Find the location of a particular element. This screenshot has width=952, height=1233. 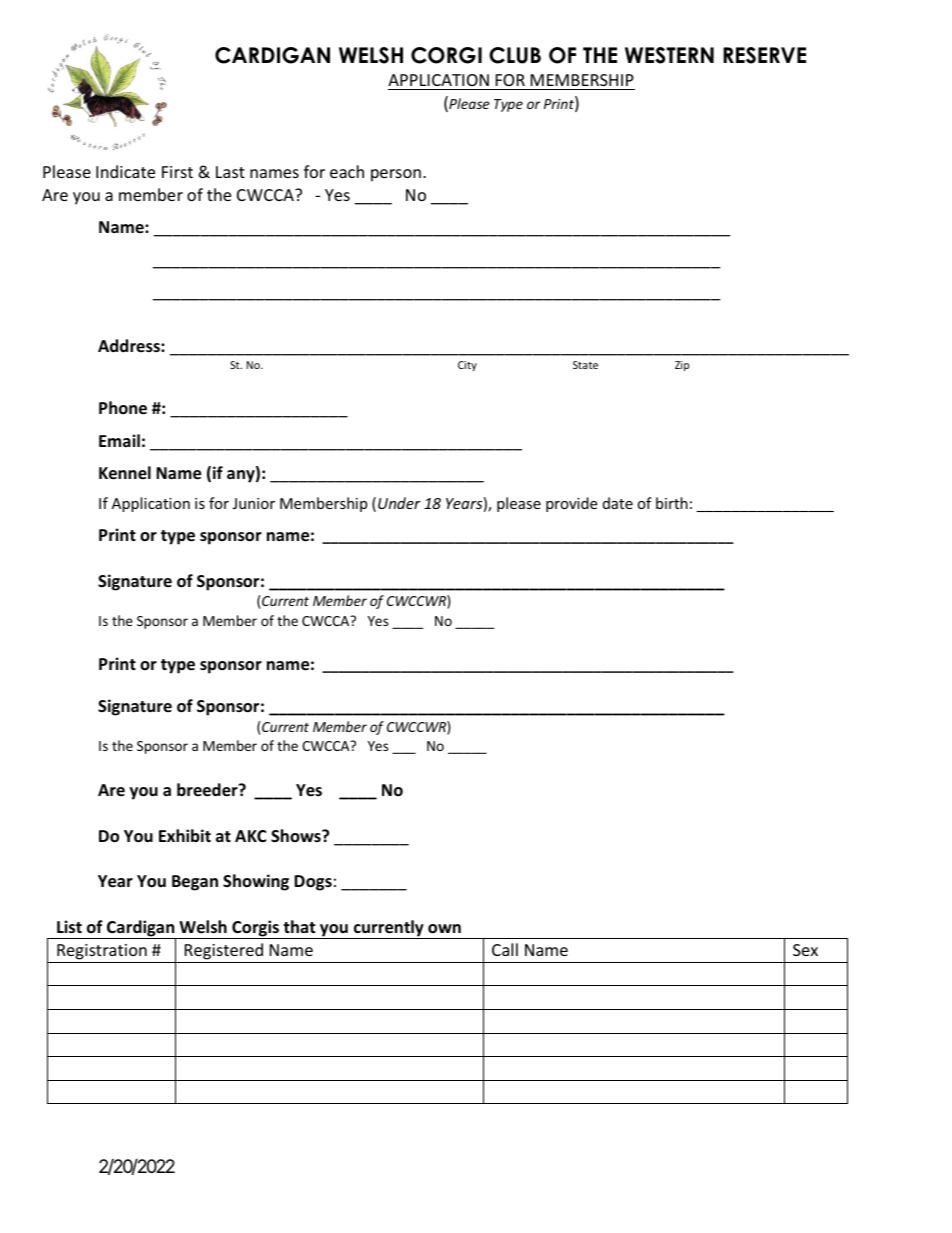

CLUB is located at coordinates (515, 55).
